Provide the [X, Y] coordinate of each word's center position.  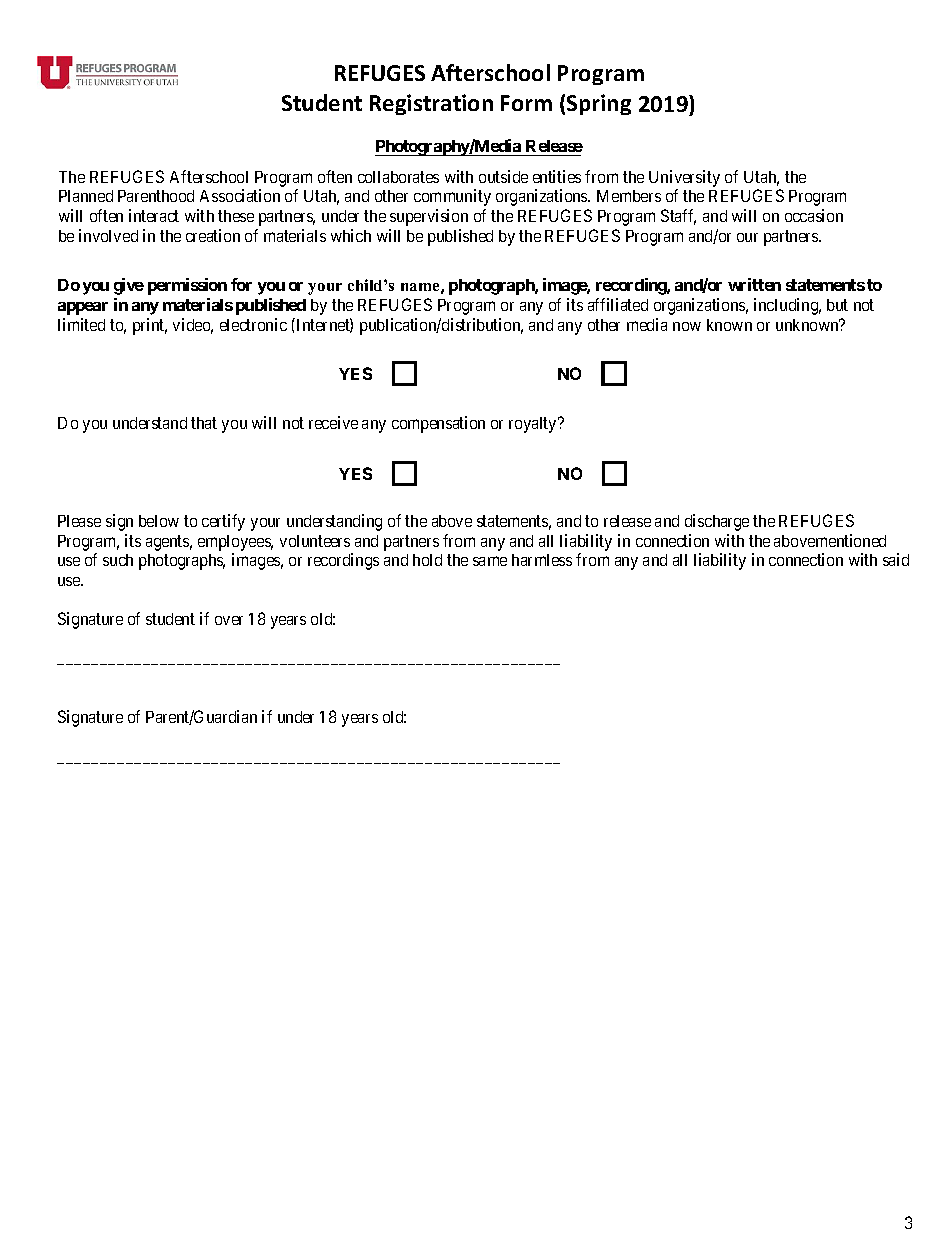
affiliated [618, 304]
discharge [717, 522]
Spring [599, 104]
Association [240, 195]
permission [187, 286]
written [754, 284]
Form [526, 103]
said [896, 559]
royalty [534, 425]
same [490, 561]
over [229, 620]
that [204, 423]
